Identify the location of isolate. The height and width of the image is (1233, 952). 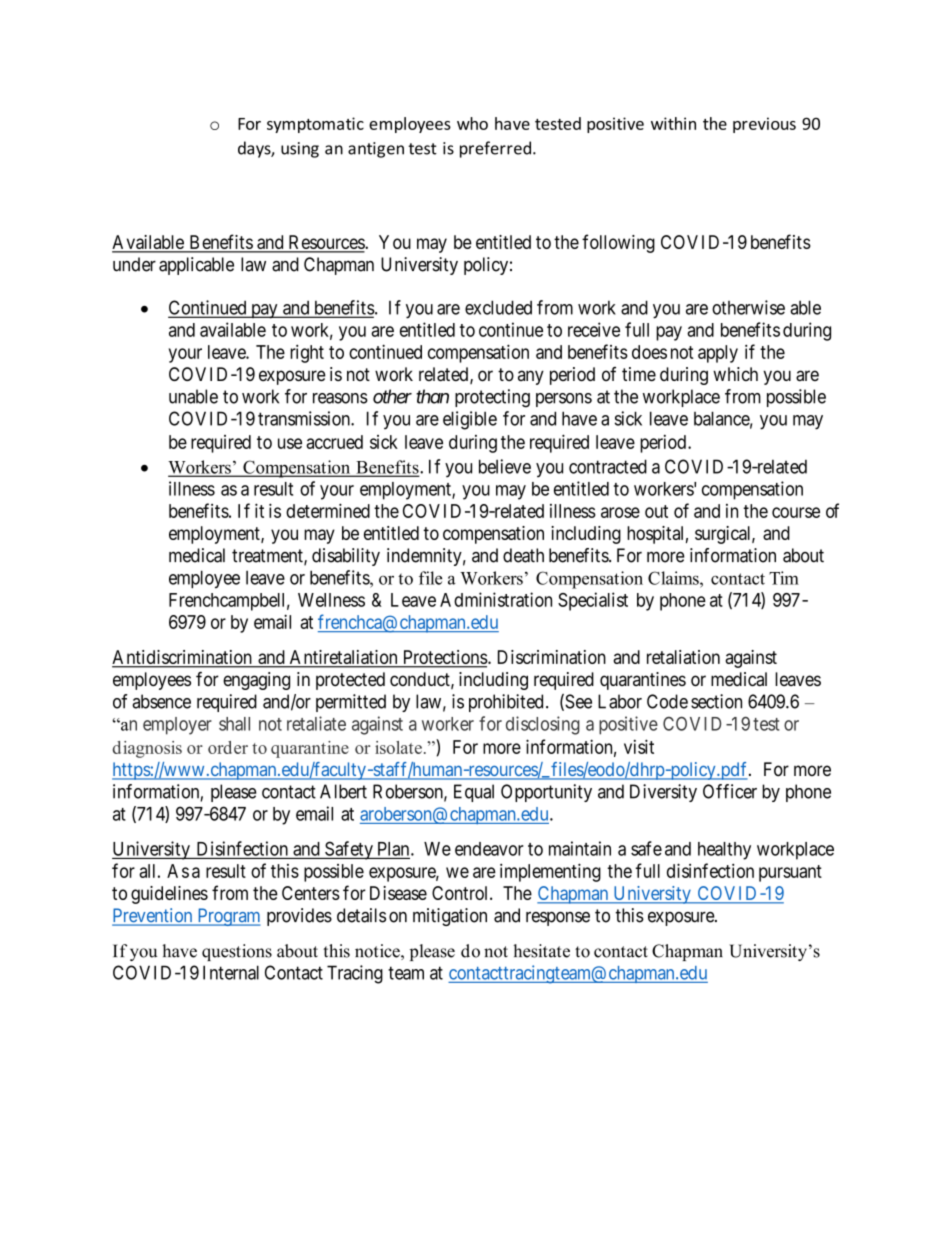
(398, 747).
